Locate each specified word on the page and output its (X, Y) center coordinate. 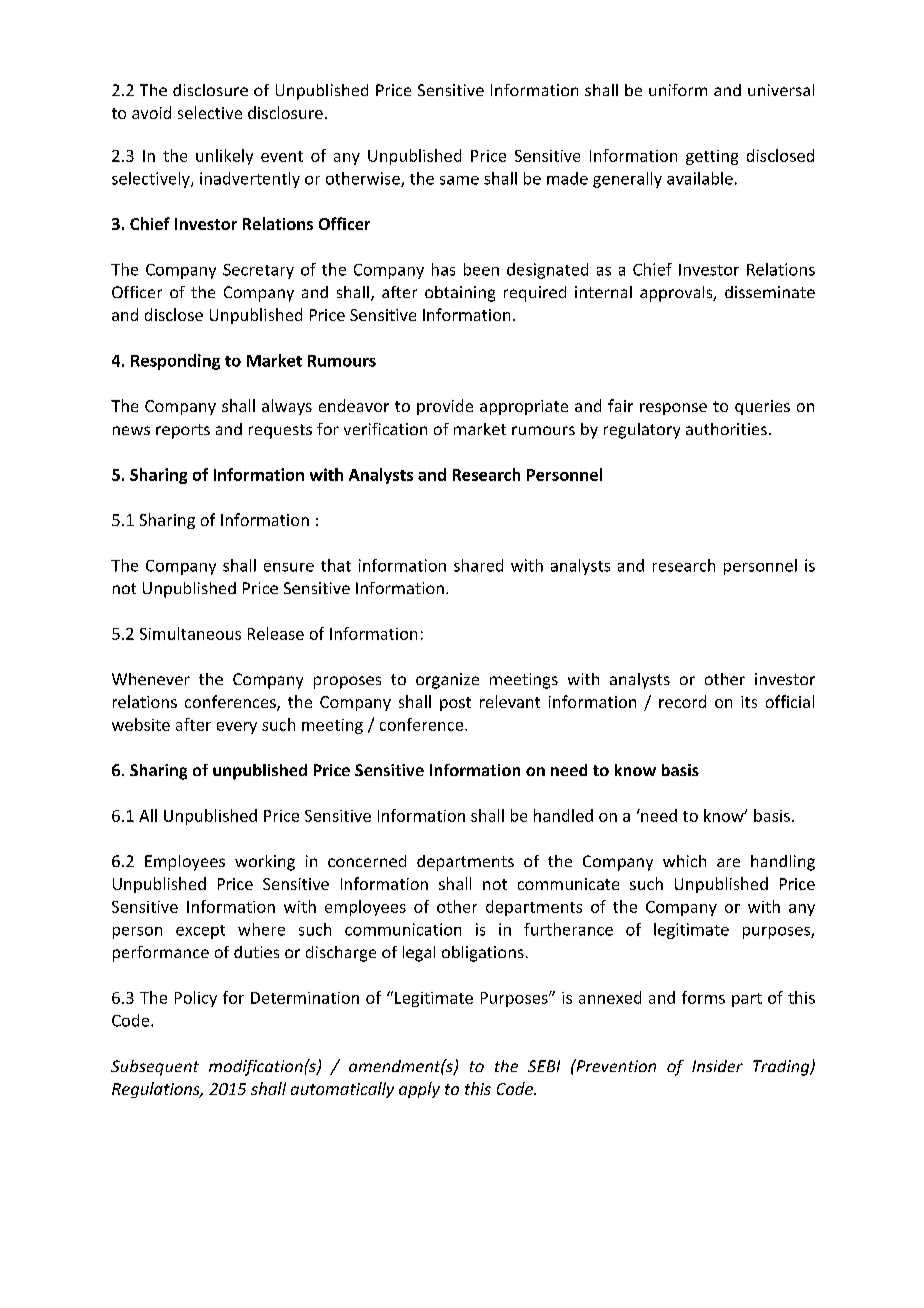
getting (712, 157)
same (459, 180)
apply (419, 1090)
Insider (717, 1066)
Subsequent (155, 1068)
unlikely (224, 157)
